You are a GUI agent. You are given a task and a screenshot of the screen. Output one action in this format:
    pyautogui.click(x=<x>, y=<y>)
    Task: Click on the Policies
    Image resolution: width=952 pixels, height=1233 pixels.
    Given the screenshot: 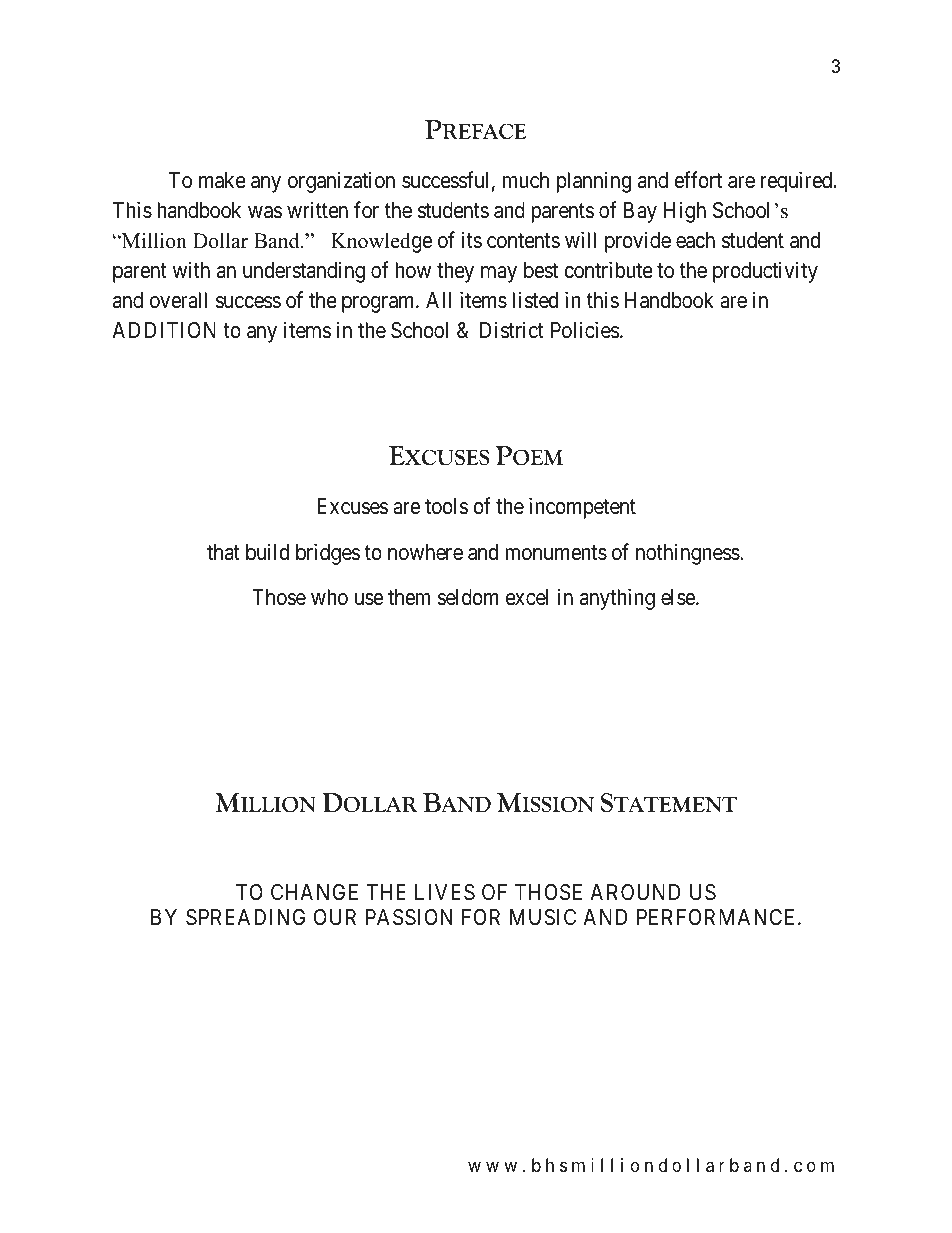 What is the action you would take?
    pyautogui.click(x=585, y=330)
